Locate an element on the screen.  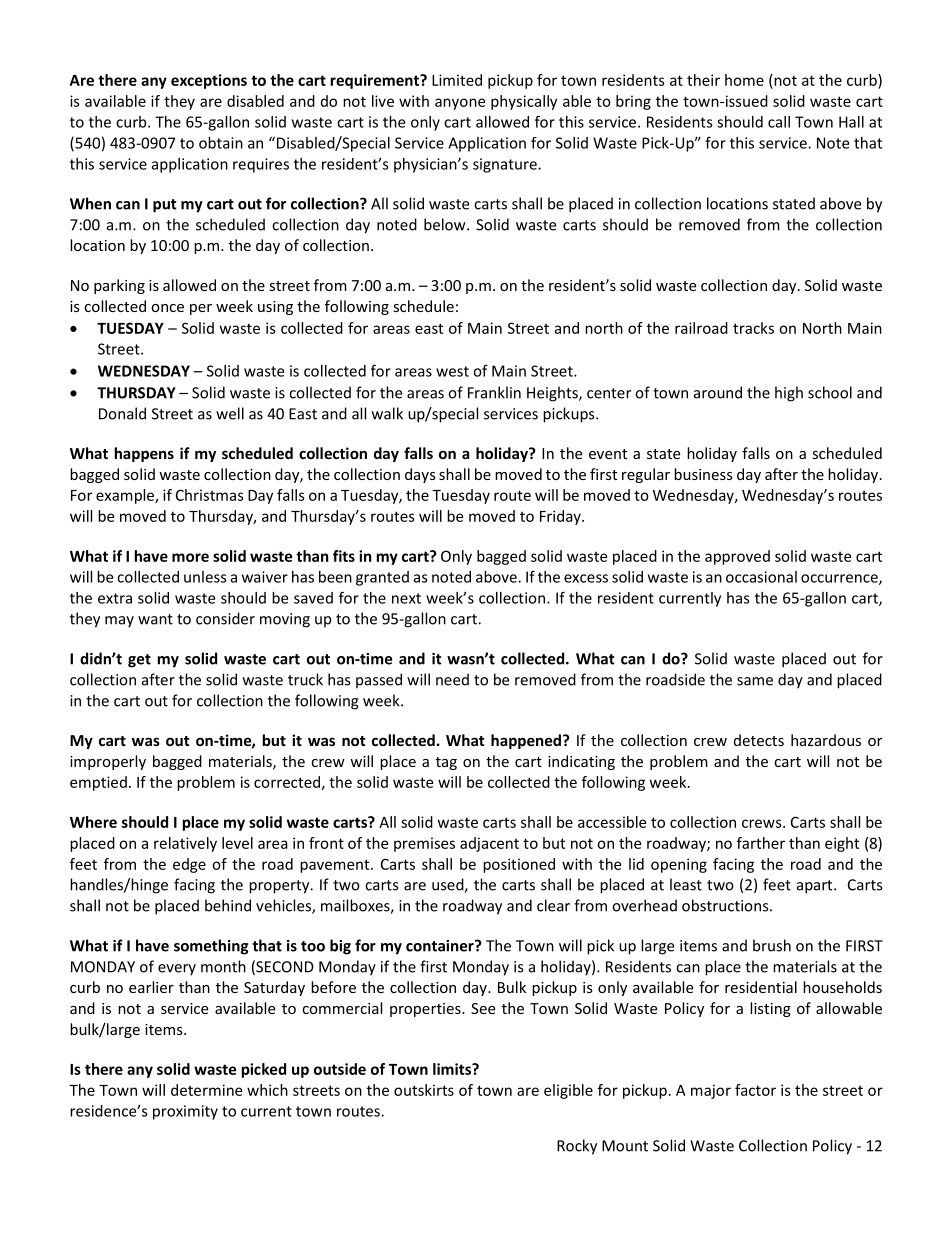
home is located at coordinates (744, 80).
